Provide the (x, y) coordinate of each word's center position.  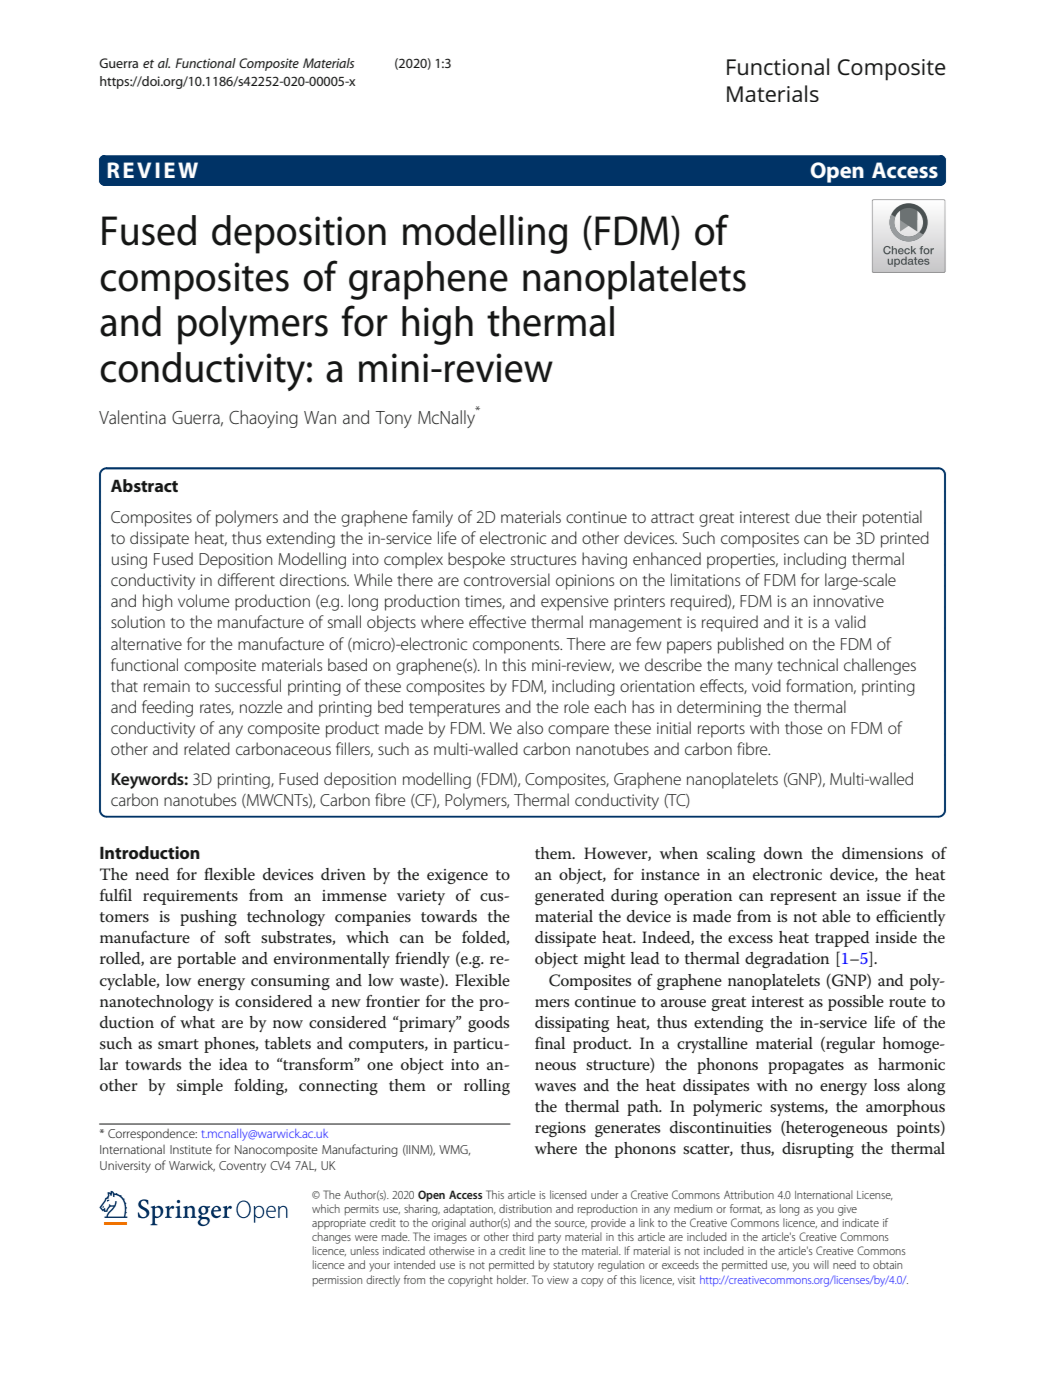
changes (331, 1238)
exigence (457, 876)
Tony (393, 419)
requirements (190, 897)
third (523, 1236)
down (783, 853)
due (808, 516)
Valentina (132, 417)
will (821, 1264)
